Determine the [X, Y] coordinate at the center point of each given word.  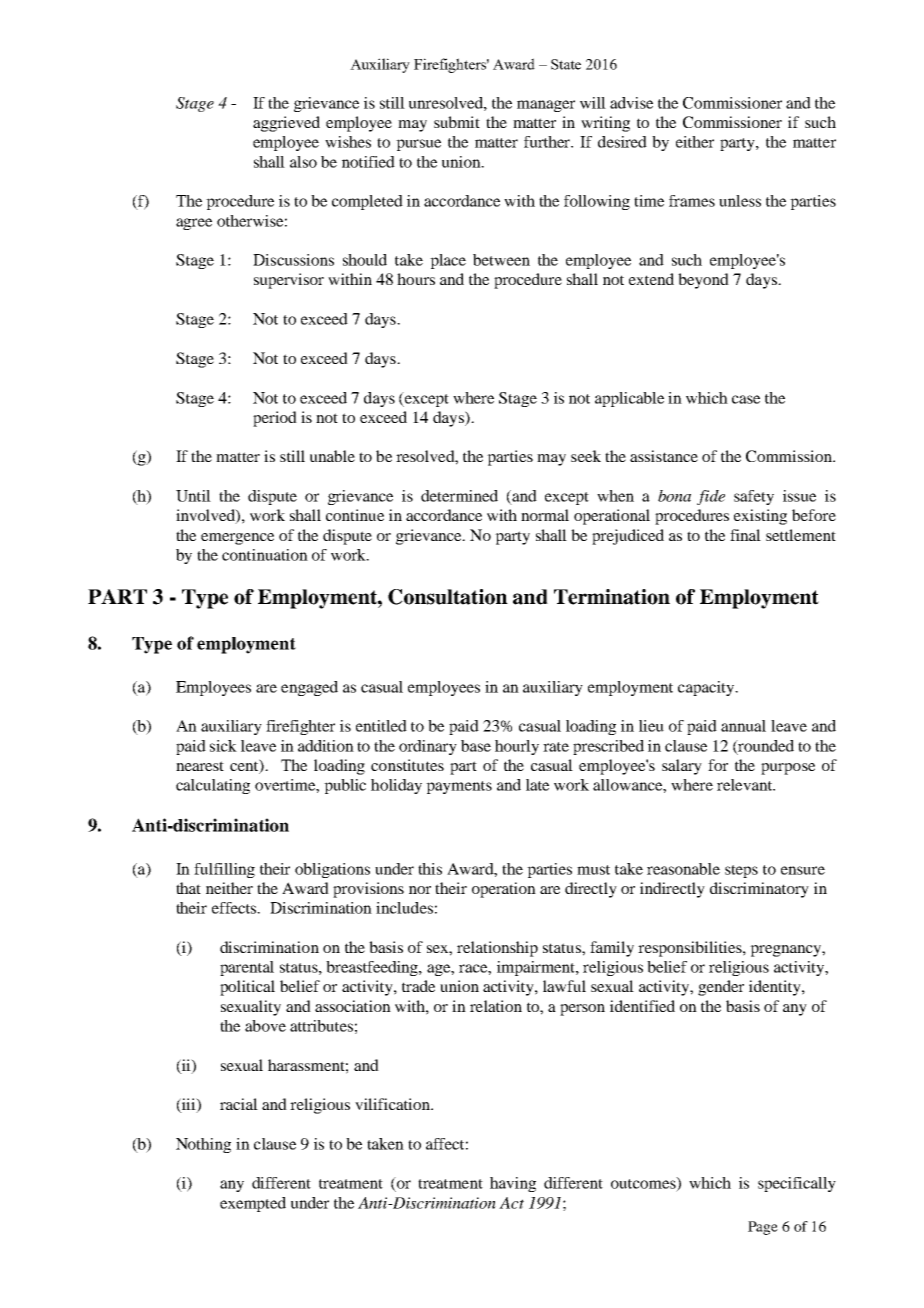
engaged [309, 688]
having [513, 1184]
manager [546, 106]
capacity [707, 688]
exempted [253, 1204]
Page [763, 1228]
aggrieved [286, 124]
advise [631, 103]
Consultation [448, 597]
